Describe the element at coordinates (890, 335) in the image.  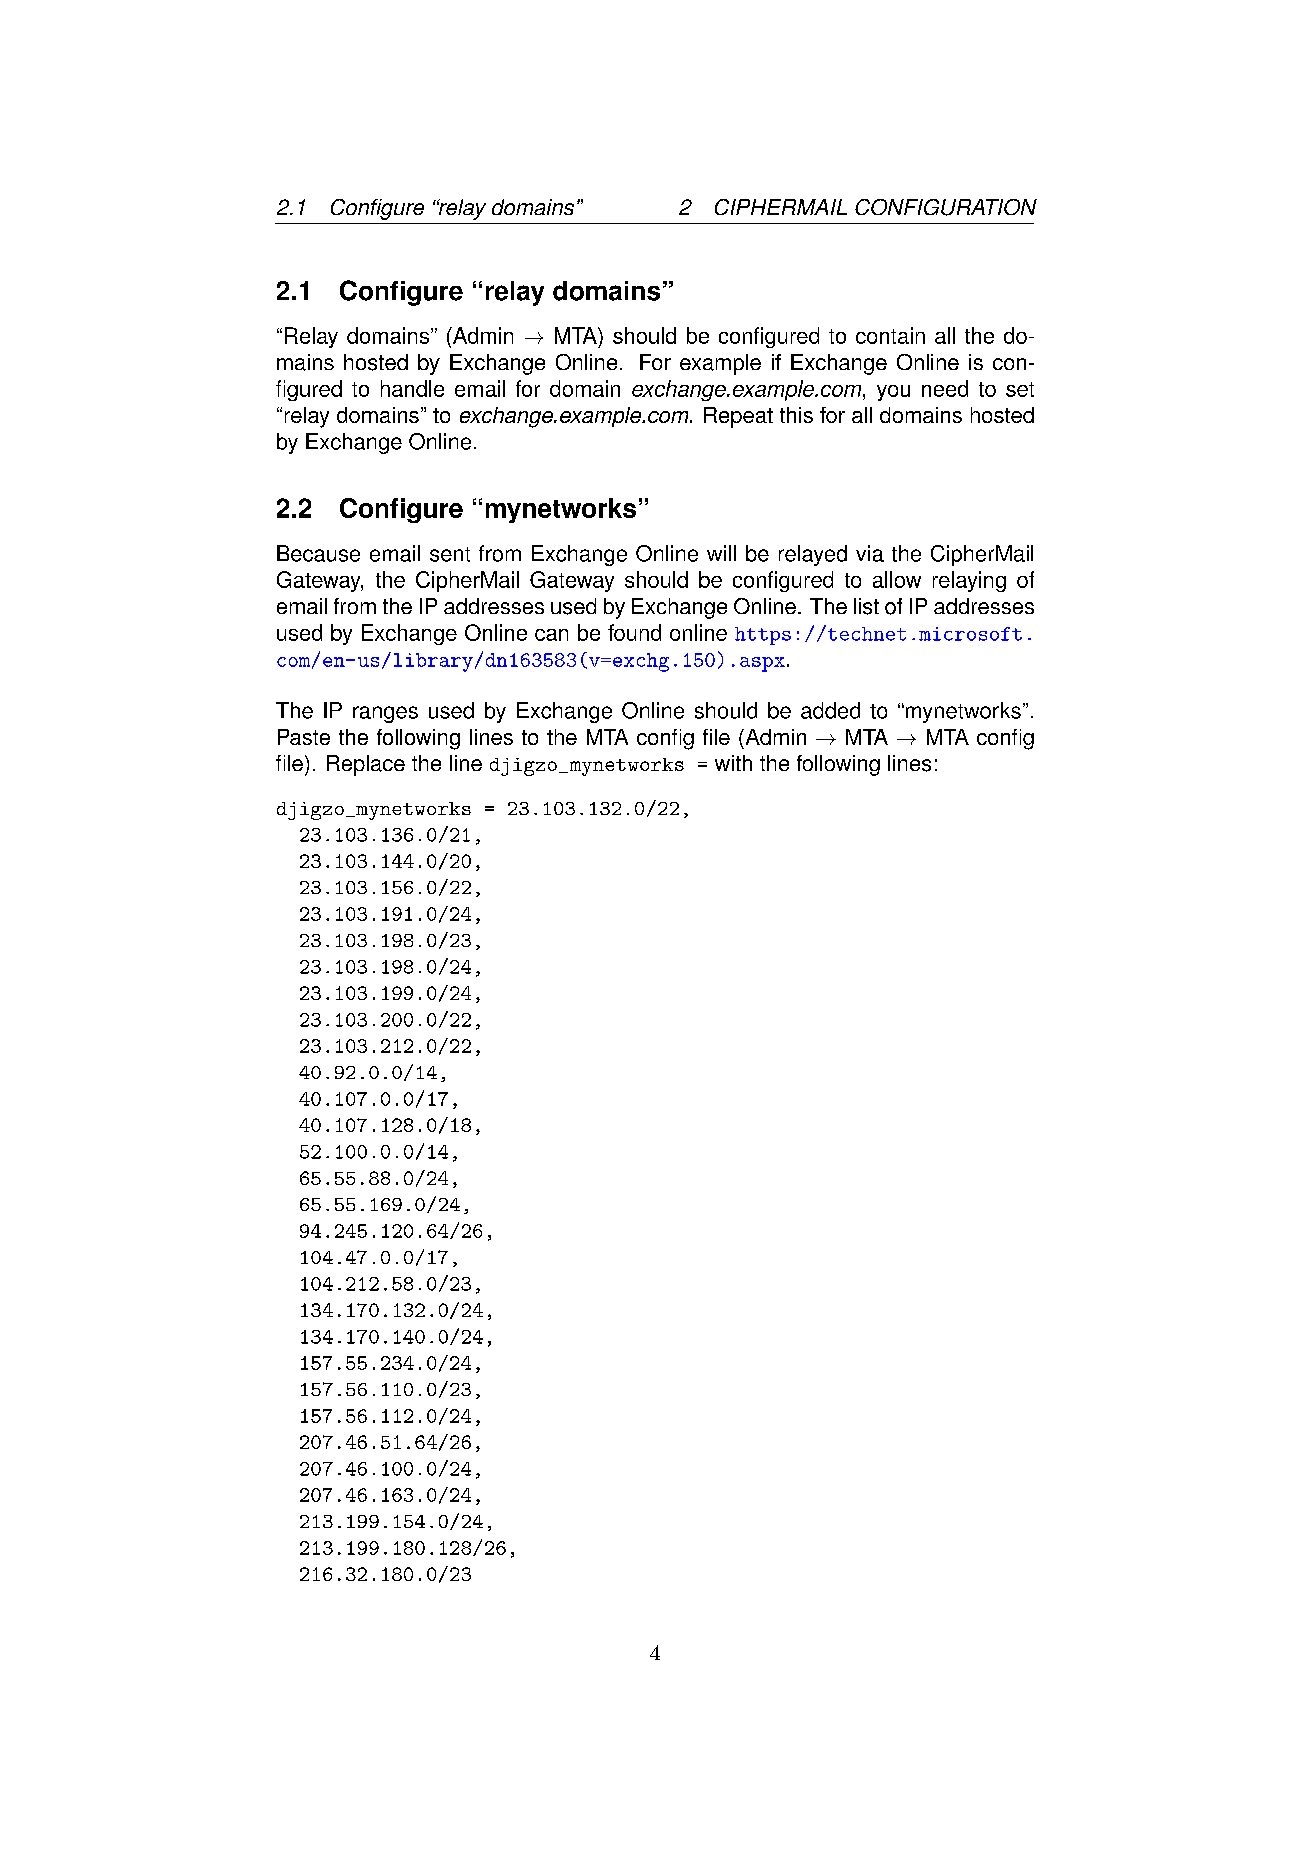
I see `contain` at that location.
